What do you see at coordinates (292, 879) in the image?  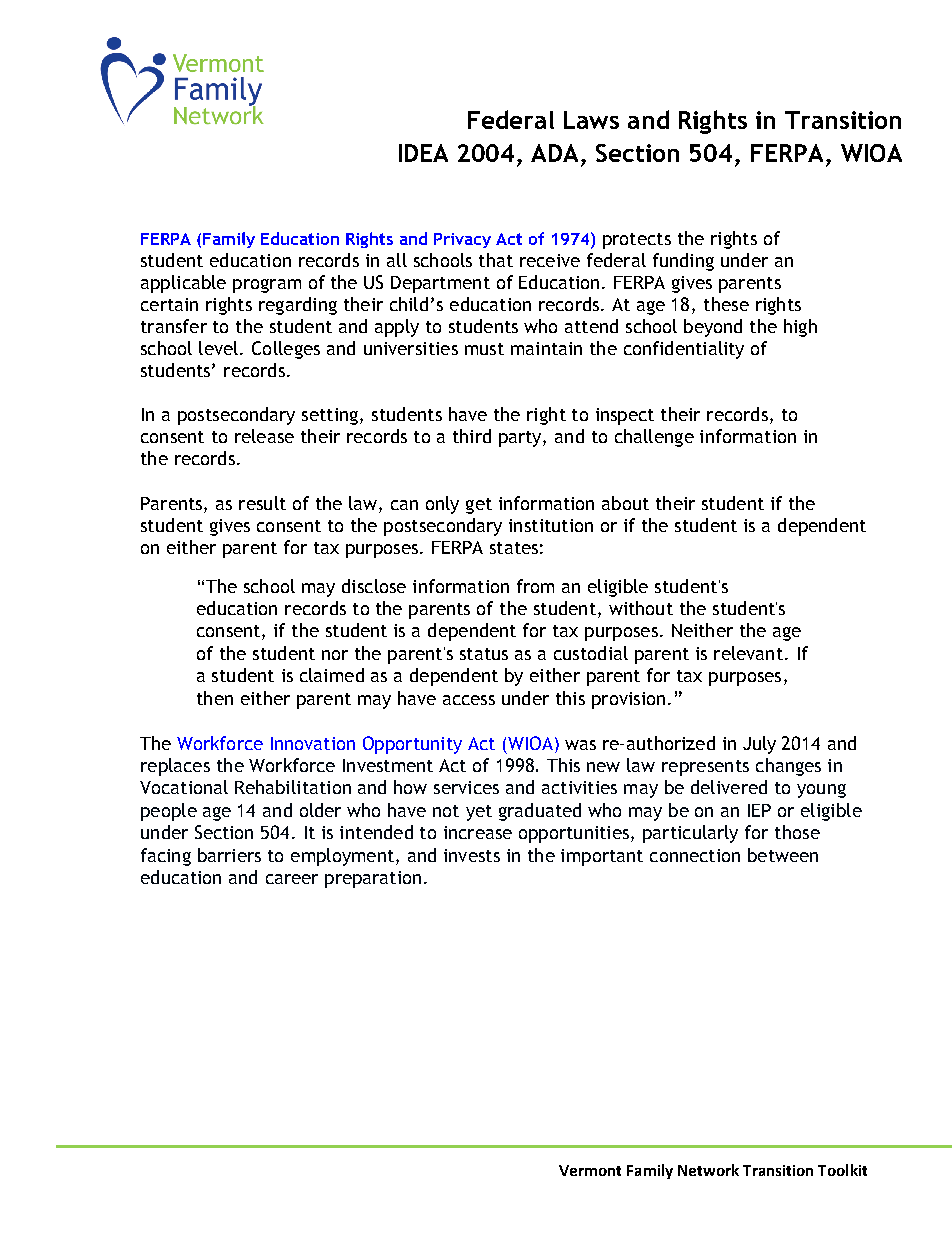 I see `career` at bounding box center [292, 879].
